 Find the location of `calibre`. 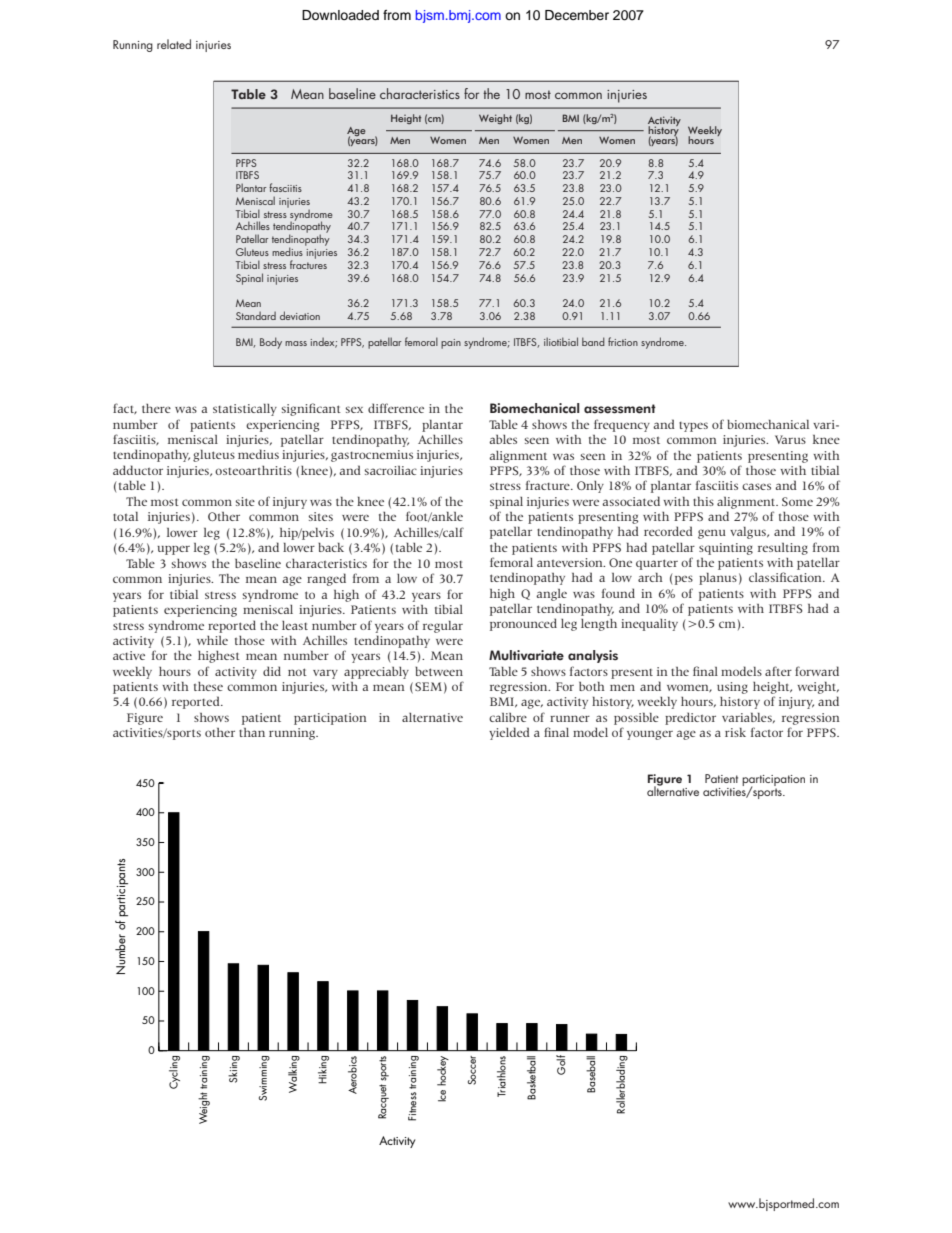

calibre is located at coordinates (508, 717).
